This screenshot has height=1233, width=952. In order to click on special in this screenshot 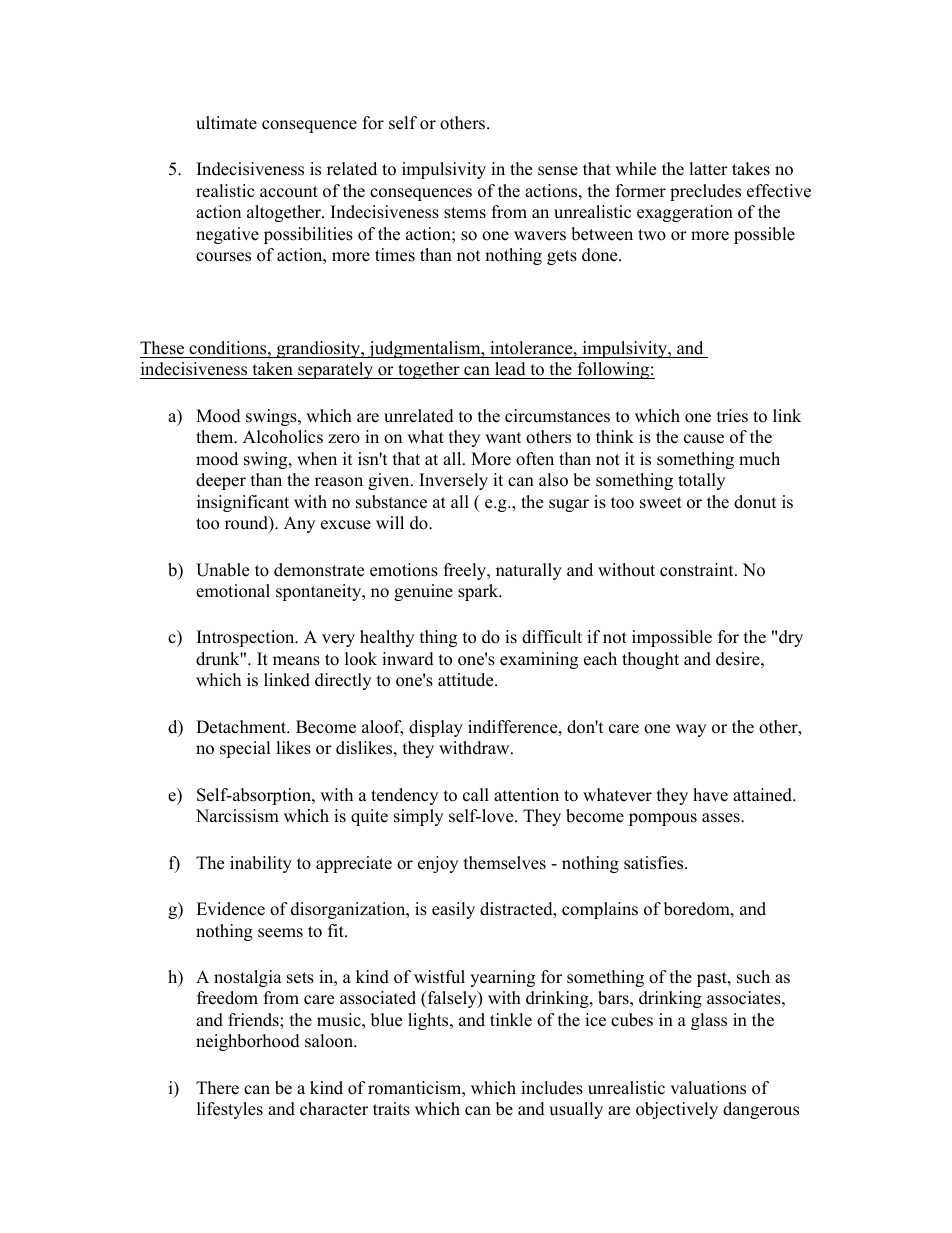, I will do `click(245, 749)`.
